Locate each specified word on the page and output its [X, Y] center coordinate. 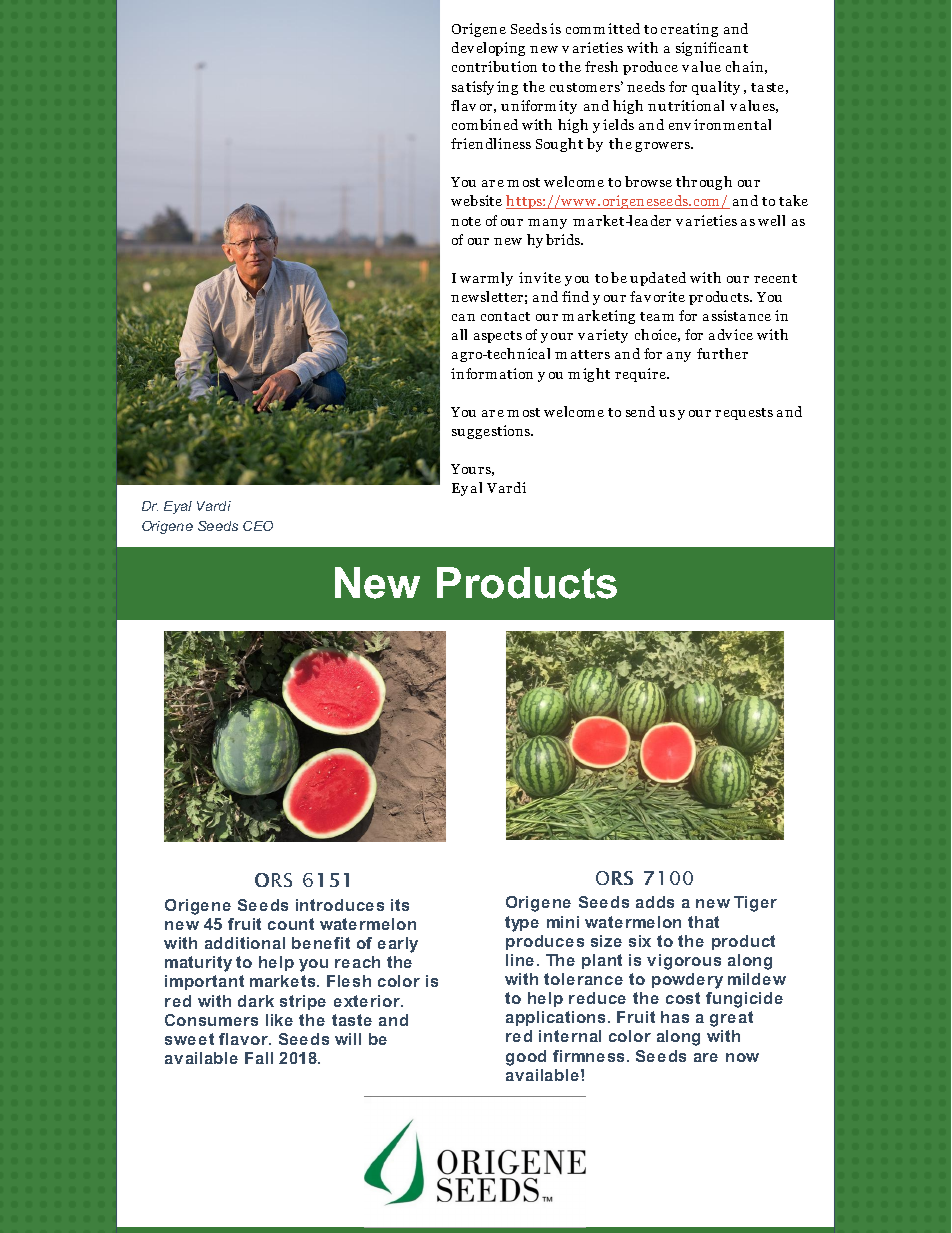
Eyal [178, 507]
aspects [498, 337]
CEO [258, 526]
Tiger [755, 904]
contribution [494, 66]
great [731, 1019]
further [722, 353]
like [279, 1020]
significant [712, 49]
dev [463, 47]
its [400, 905]
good [526, 1058]
